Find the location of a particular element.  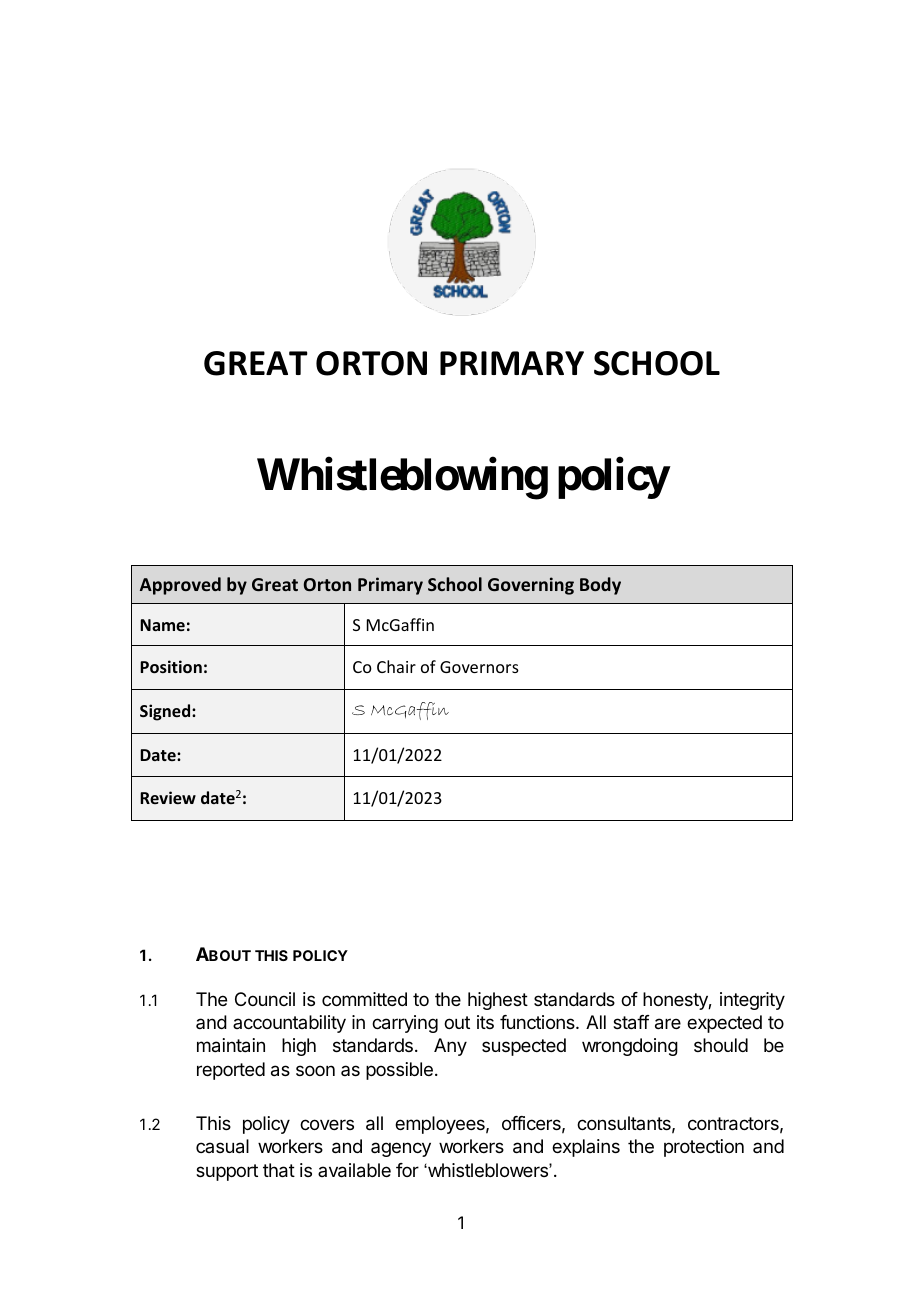

Council is located at coordinates (265, 999).
